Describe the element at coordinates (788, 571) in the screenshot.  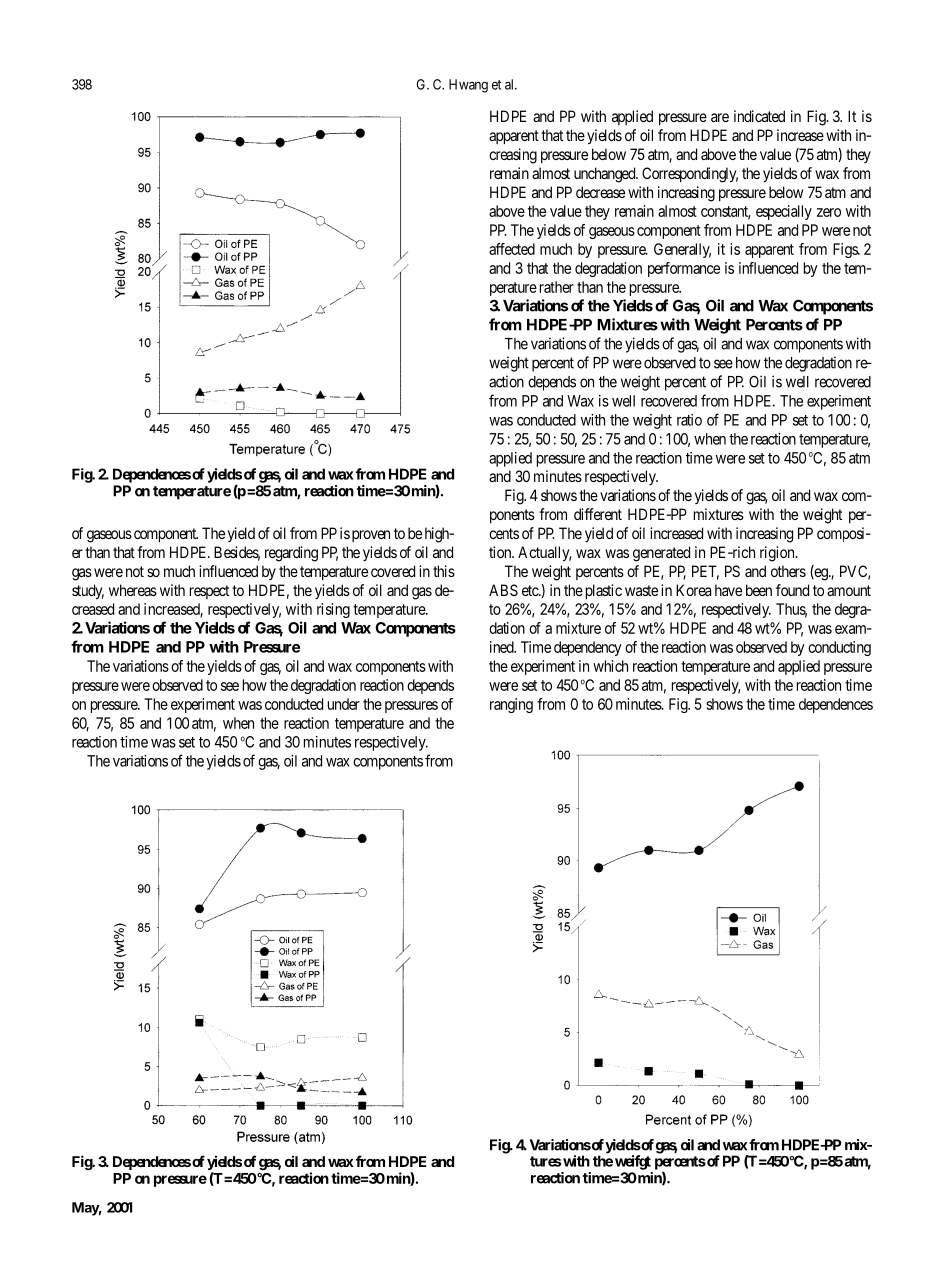
I see `others` at that location.
